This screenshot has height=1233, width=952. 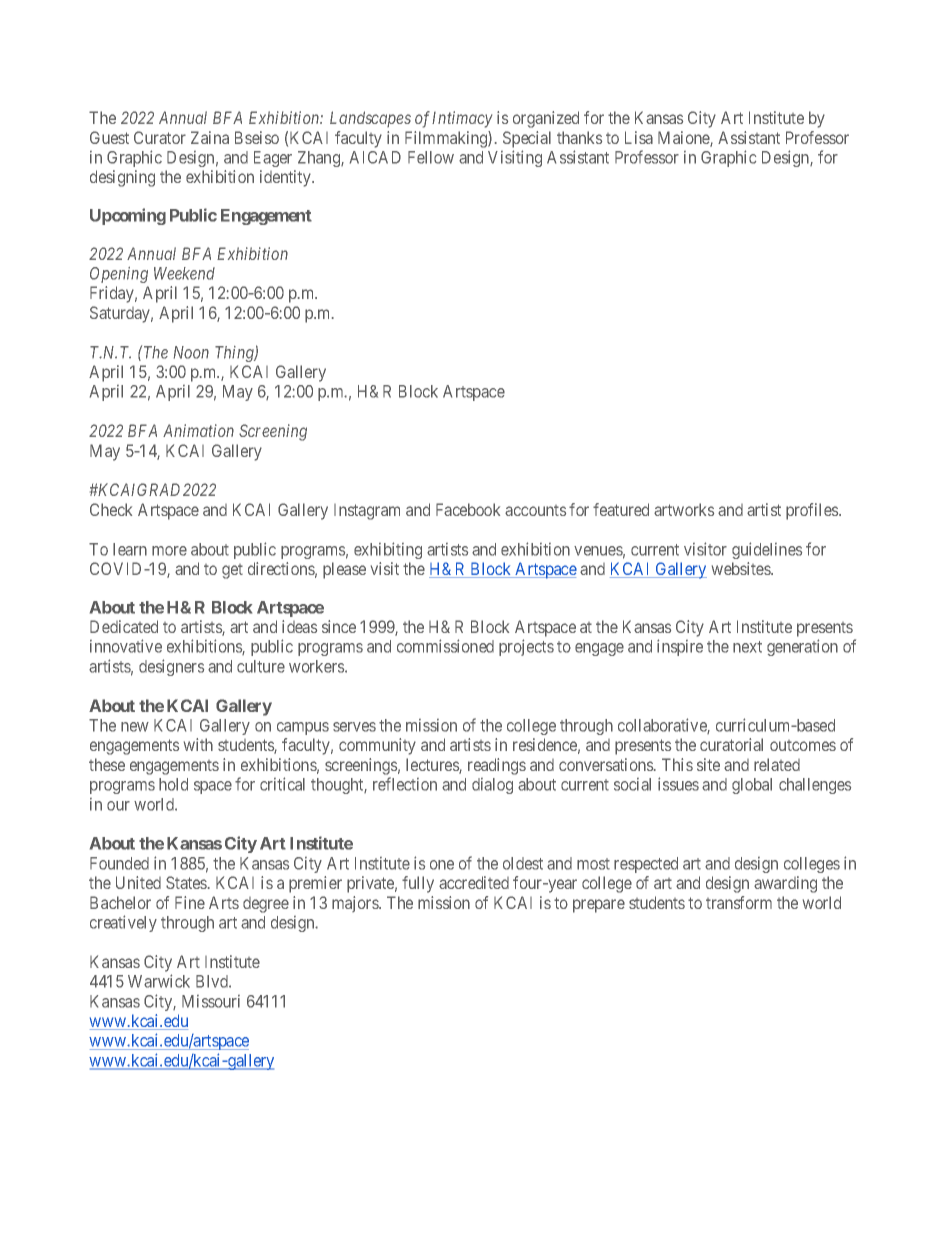 I want to click on artworks, so click(x=684, y=509).
